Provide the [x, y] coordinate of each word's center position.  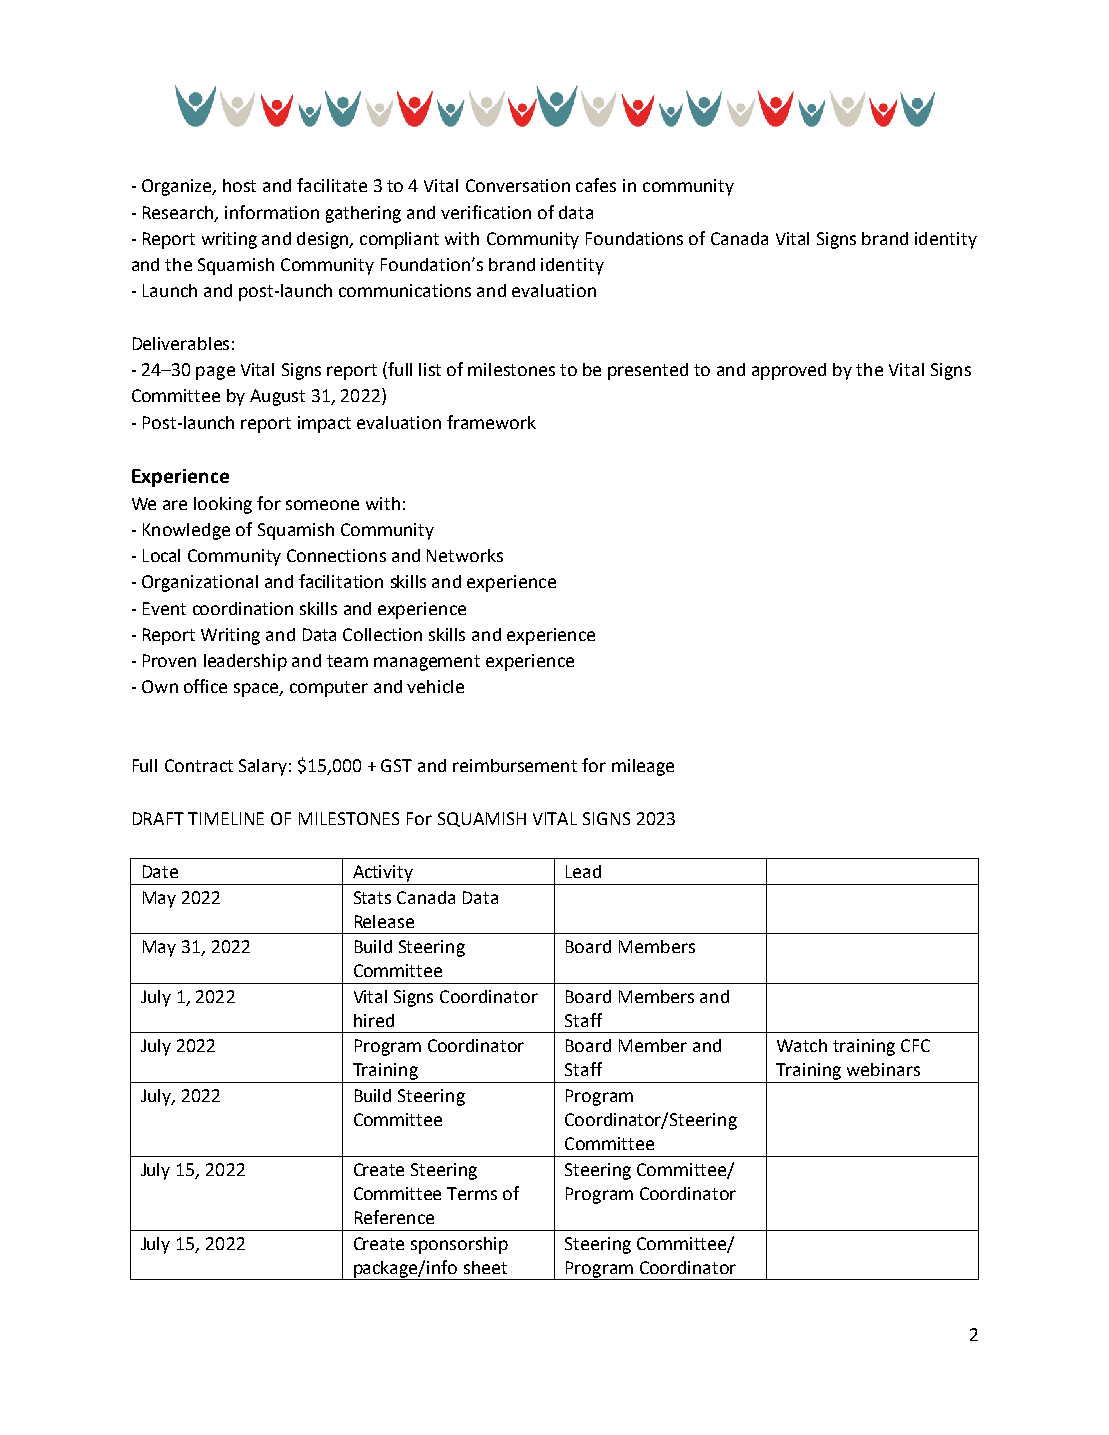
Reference [394, 1217]
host [239, 185]
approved [789, 371]
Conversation [518, 185]
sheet [485, 1267]
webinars [883, 1069]
